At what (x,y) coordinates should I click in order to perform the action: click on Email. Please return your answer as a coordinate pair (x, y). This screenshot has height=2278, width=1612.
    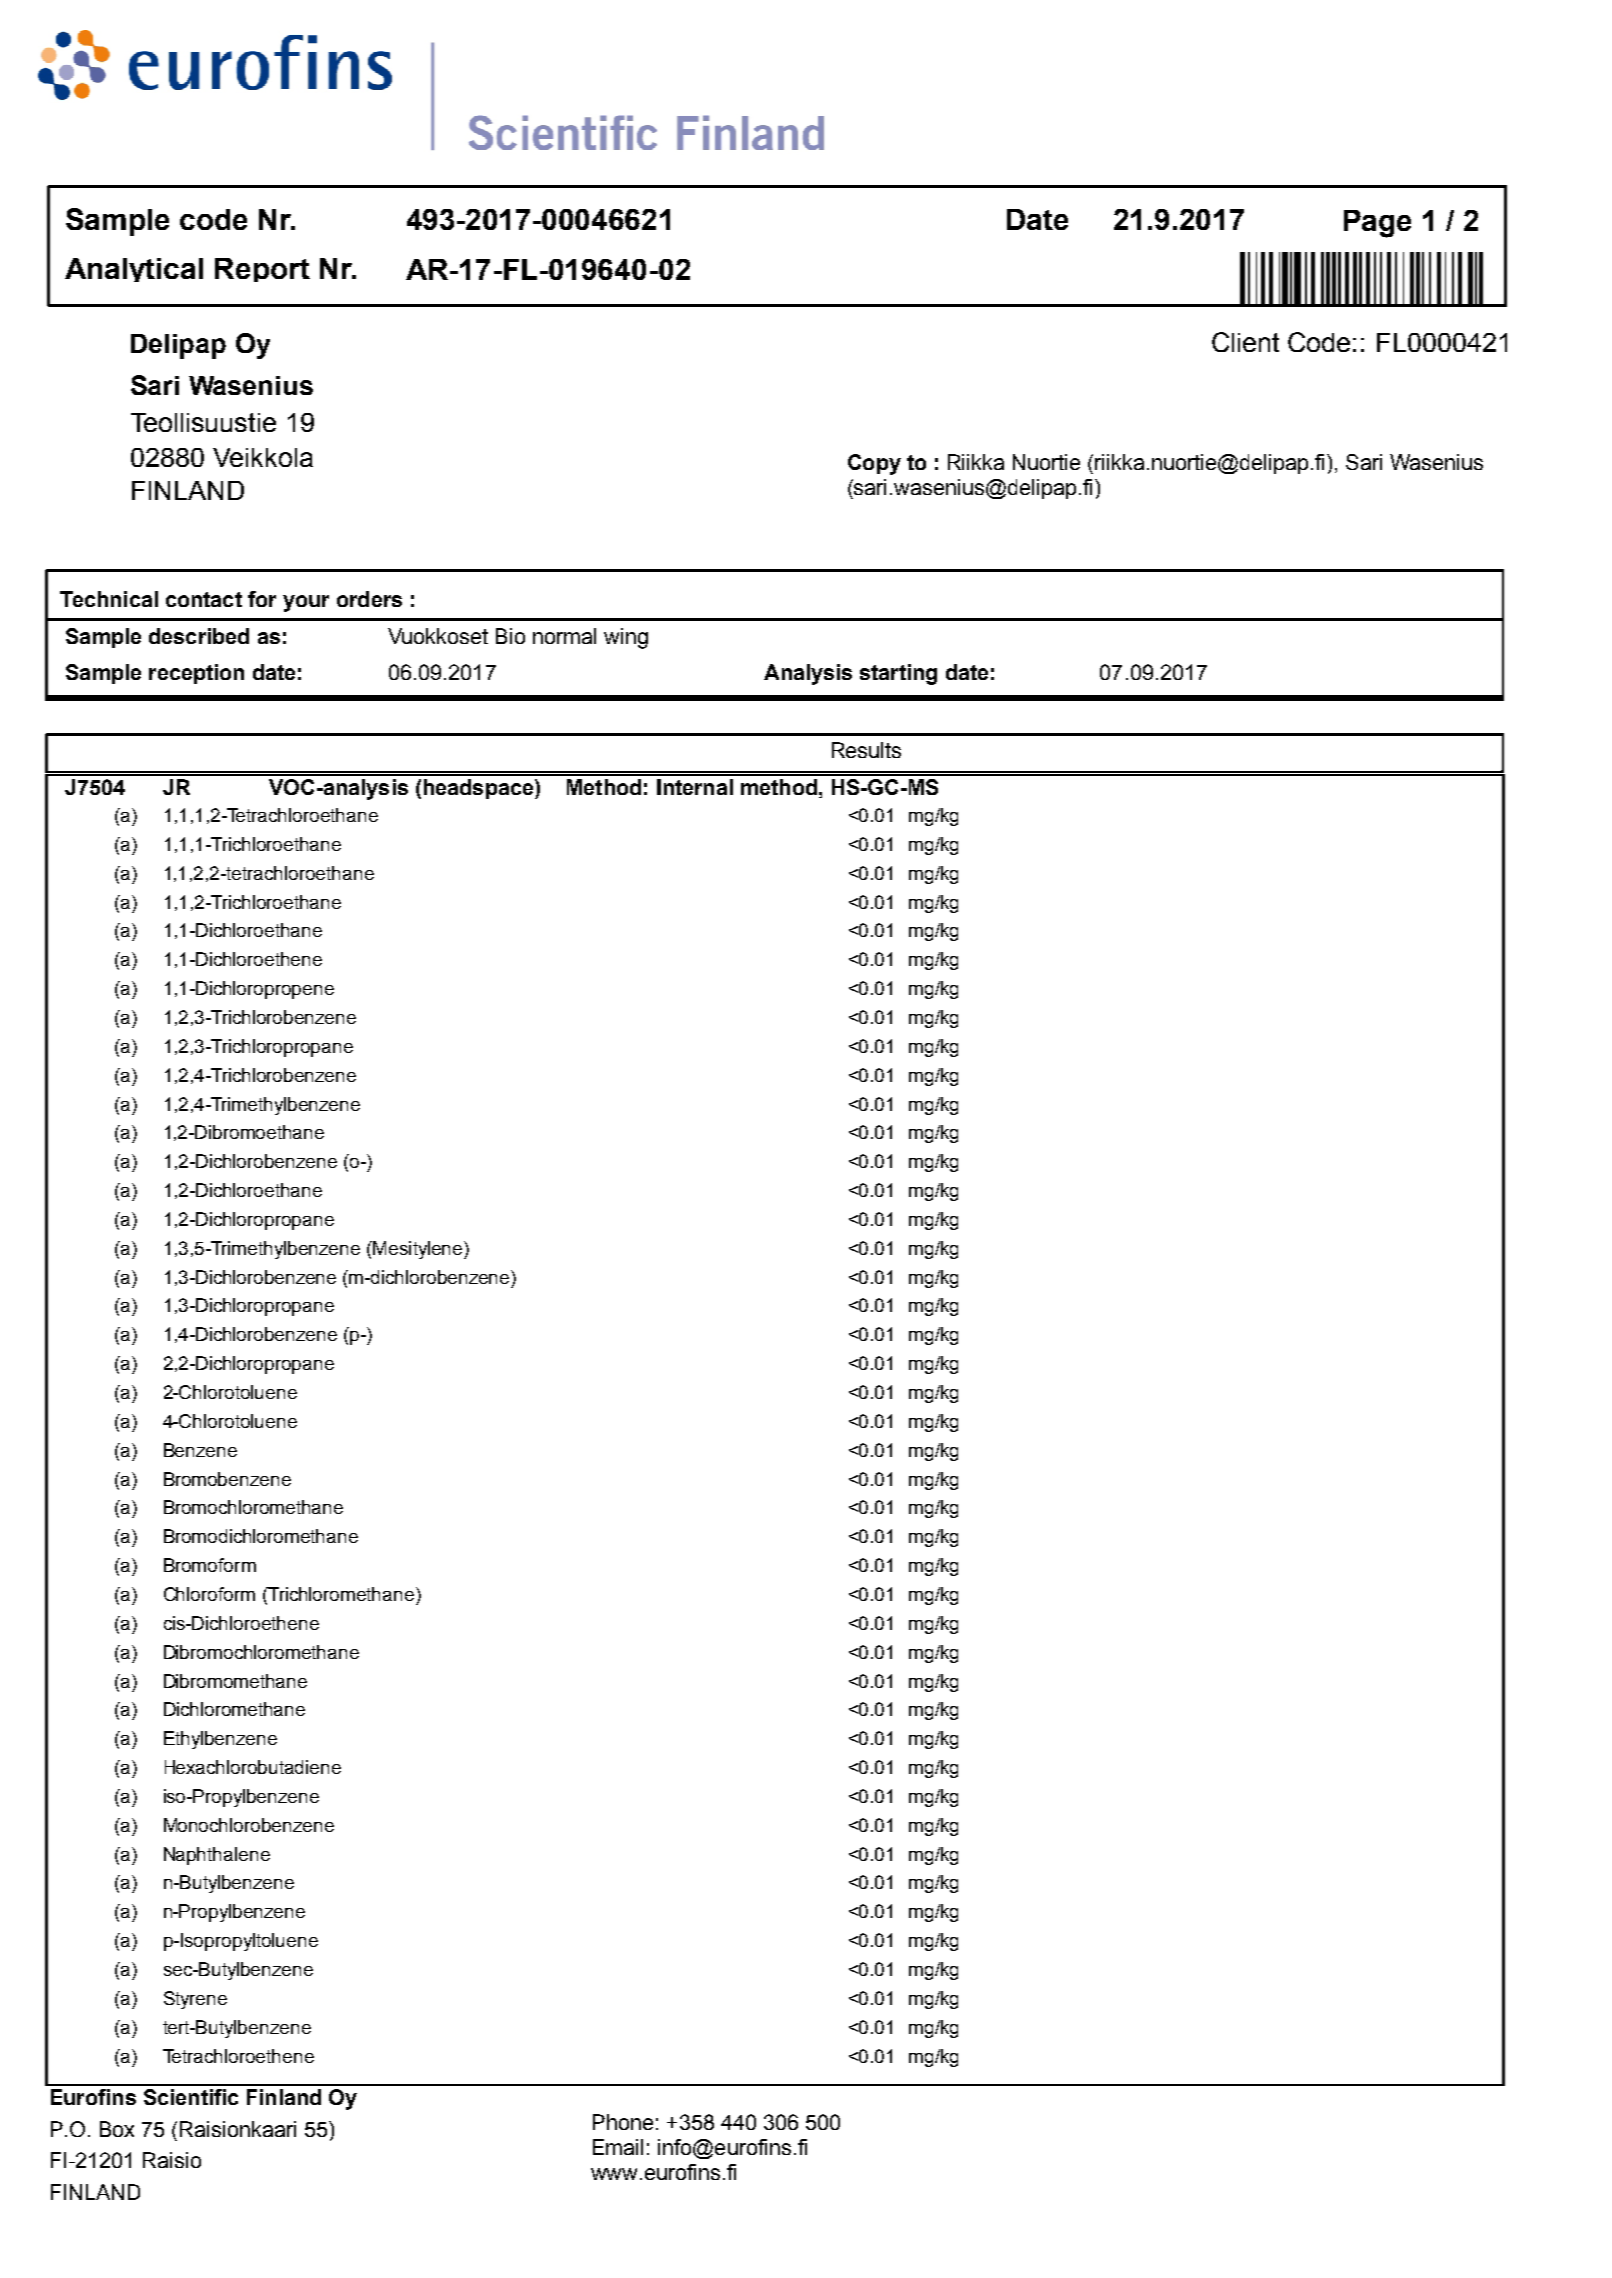
    Looking at the image, I should click on (618, 2147).
